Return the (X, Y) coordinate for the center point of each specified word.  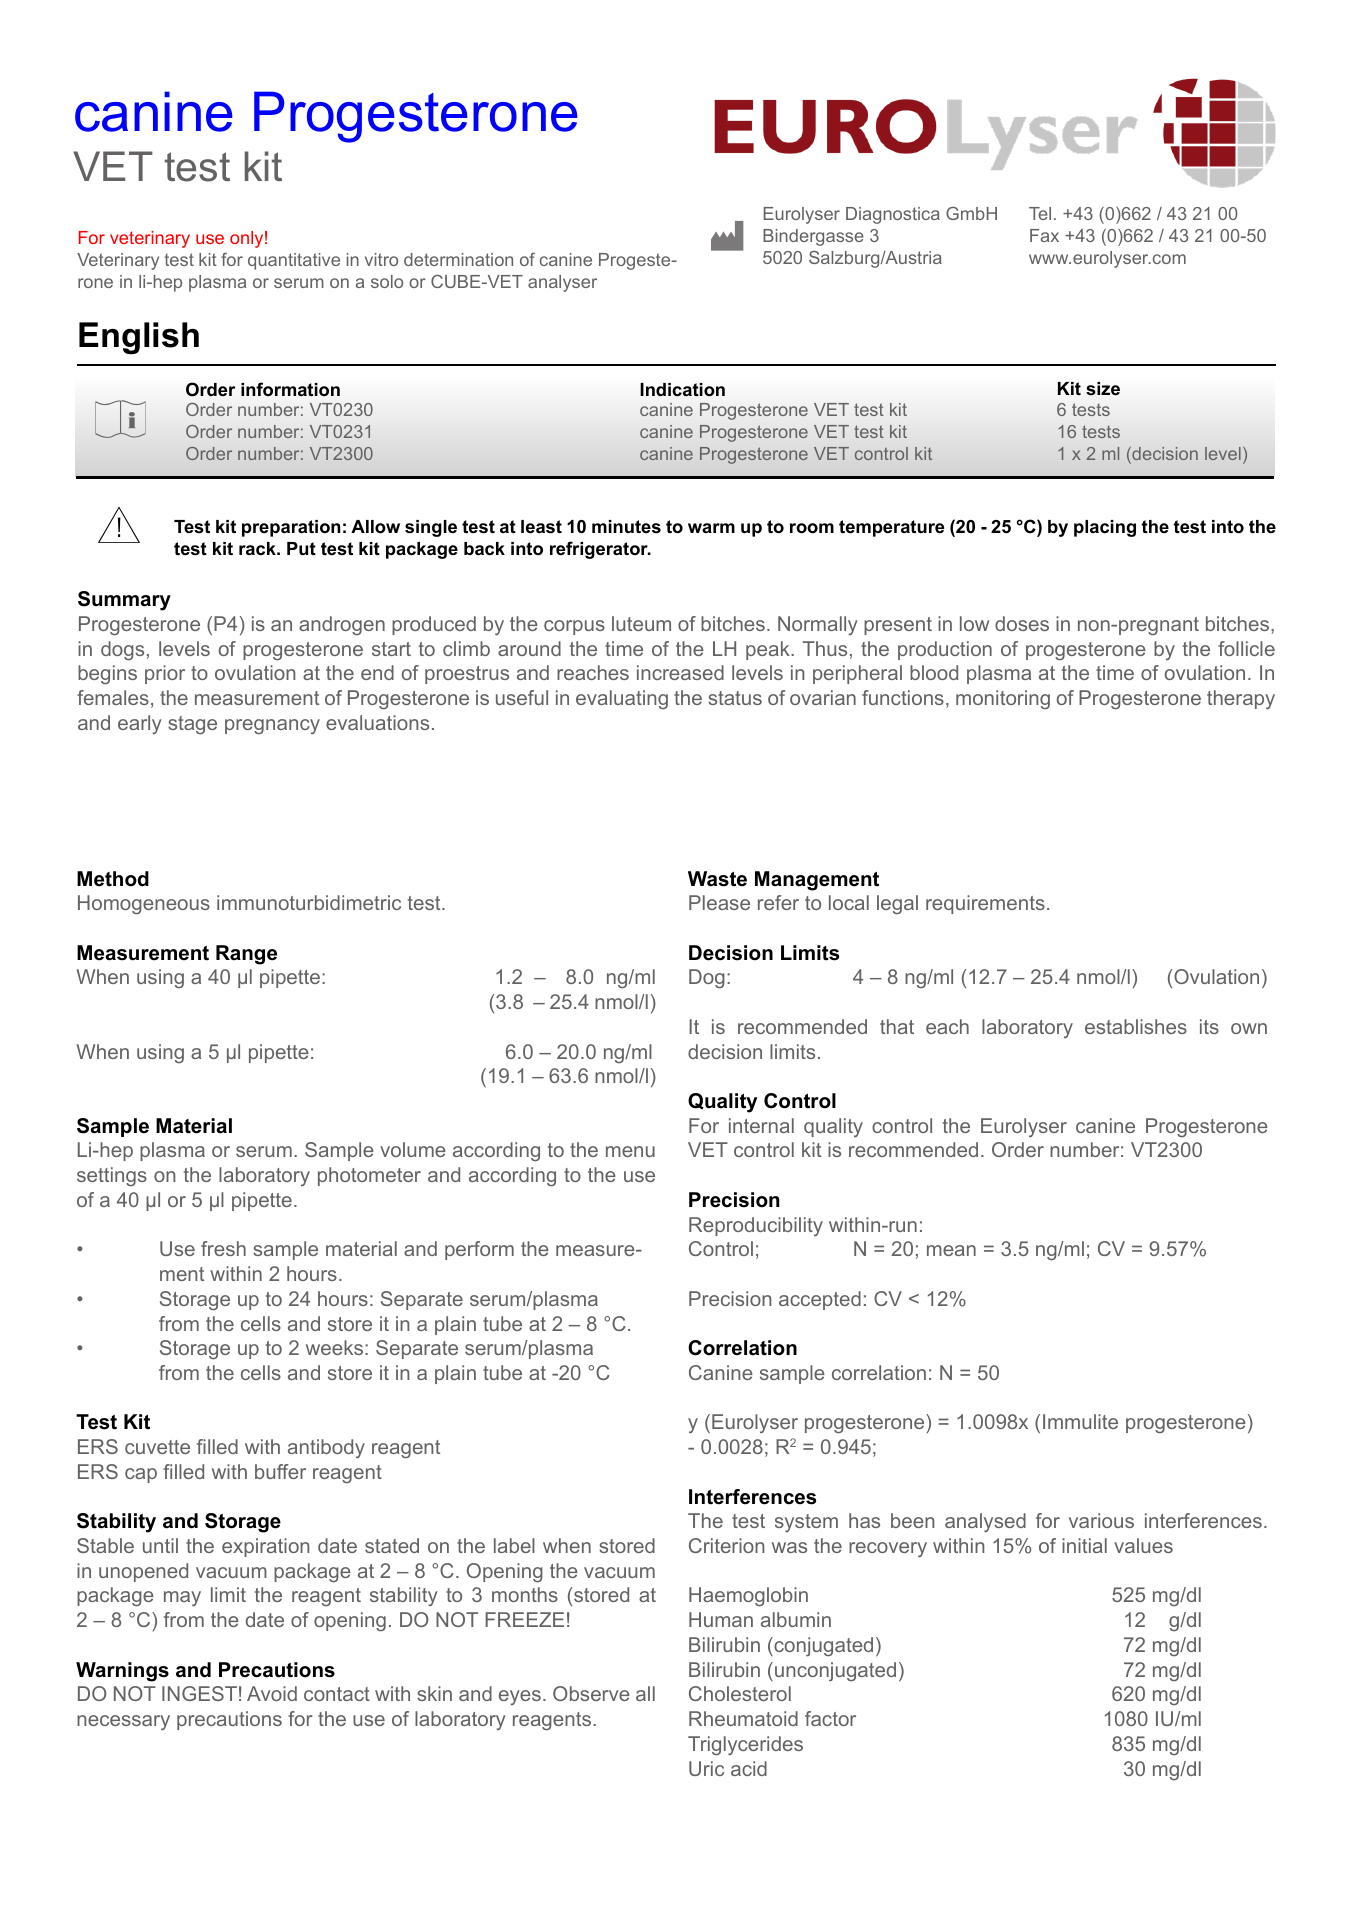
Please (719, 902)
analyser (562, 283)
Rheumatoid (743, 1718)
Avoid (272, 1693)
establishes (1136, 1026)
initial (1084, 1545)
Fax (1044, 235)
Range (246, 955)
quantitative (294, 261)
